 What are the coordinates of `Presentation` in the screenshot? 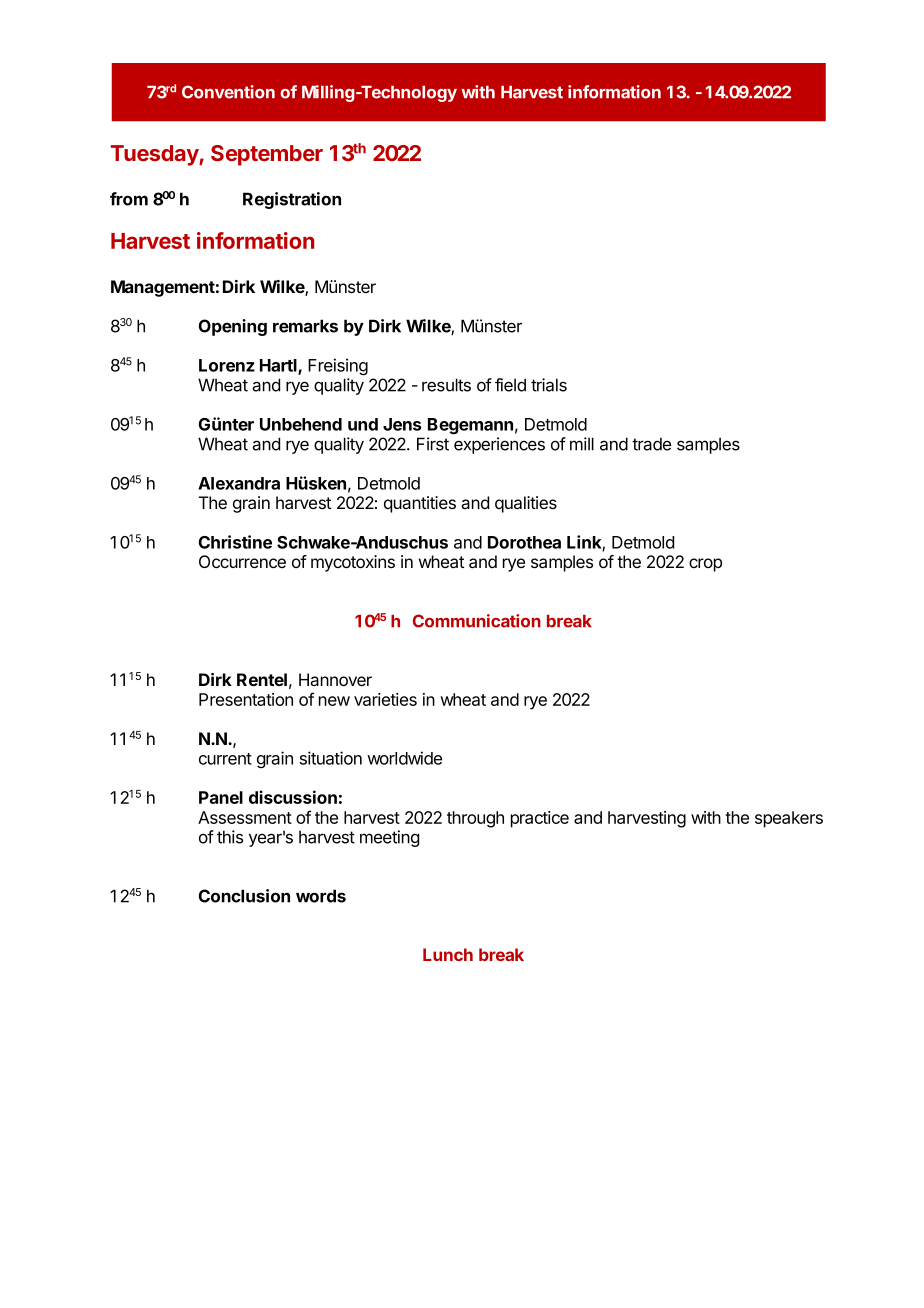 It's located at (246, 699).
